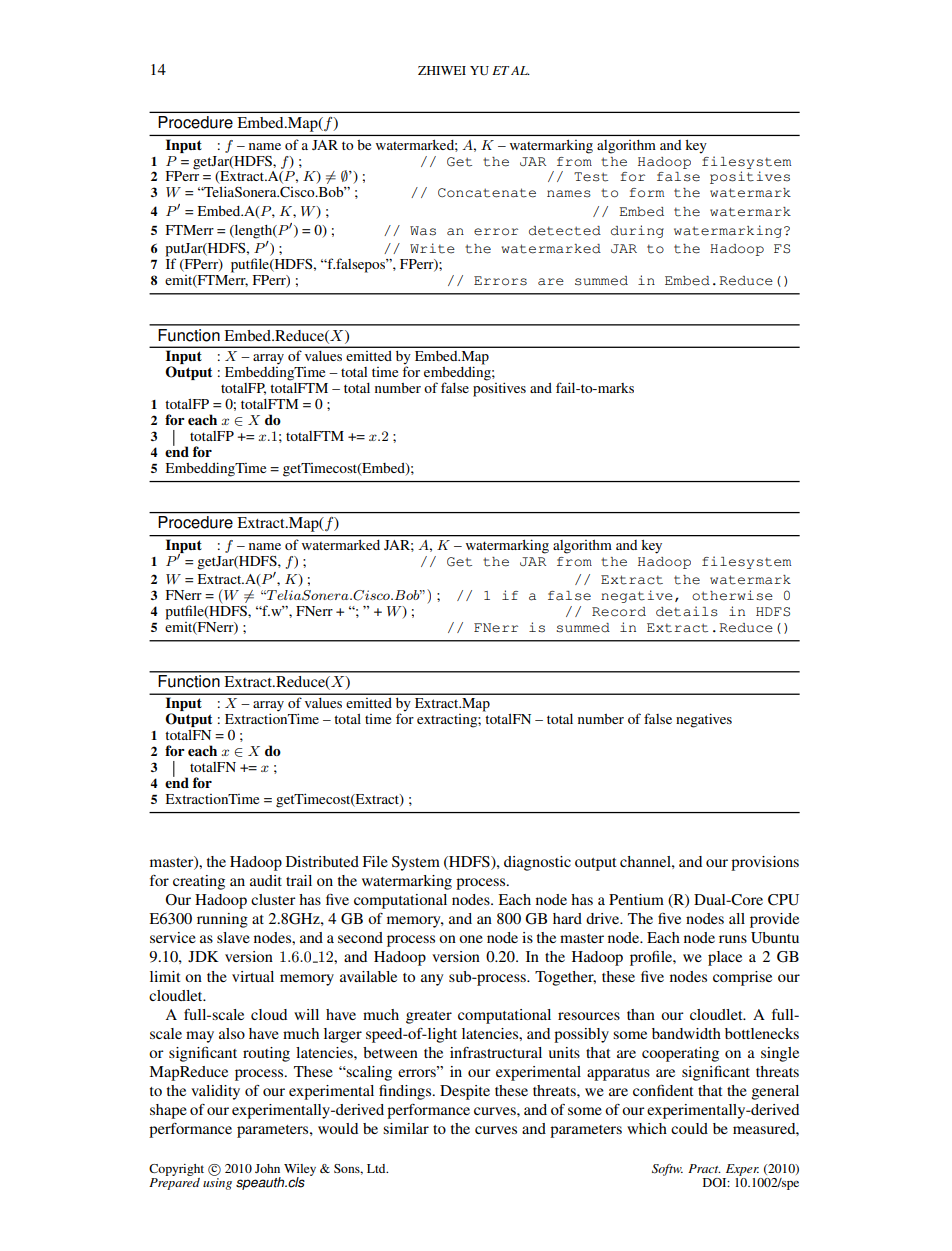  Describe the element at coordinates (687, 611) in the screenshot. I see `details` at that location.
